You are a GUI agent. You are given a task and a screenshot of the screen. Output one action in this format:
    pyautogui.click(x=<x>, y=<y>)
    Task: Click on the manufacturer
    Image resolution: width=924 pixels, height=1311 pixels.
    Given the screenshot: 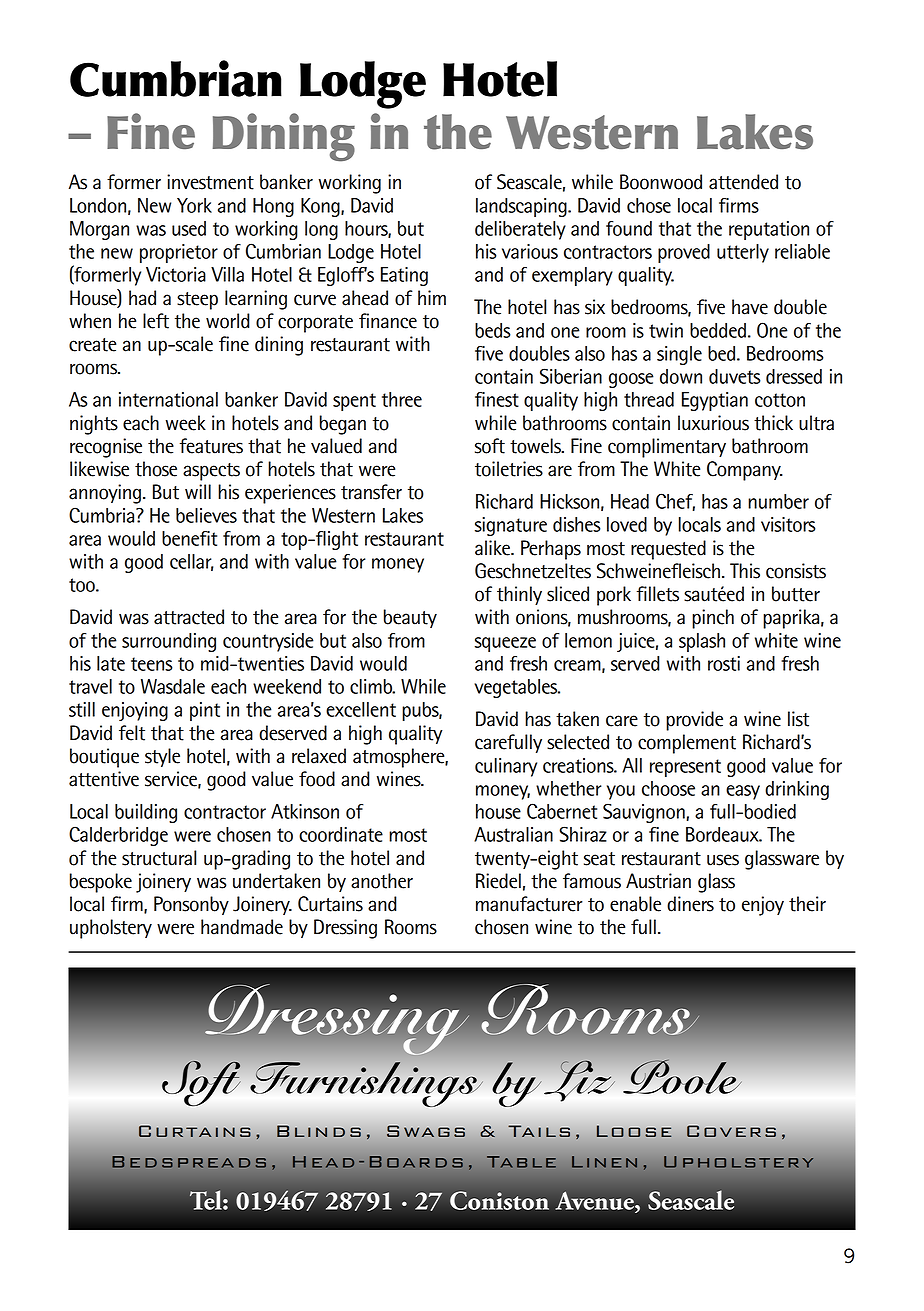 What is the action you would take?
    pyautogui.click(x=529, y=904)
